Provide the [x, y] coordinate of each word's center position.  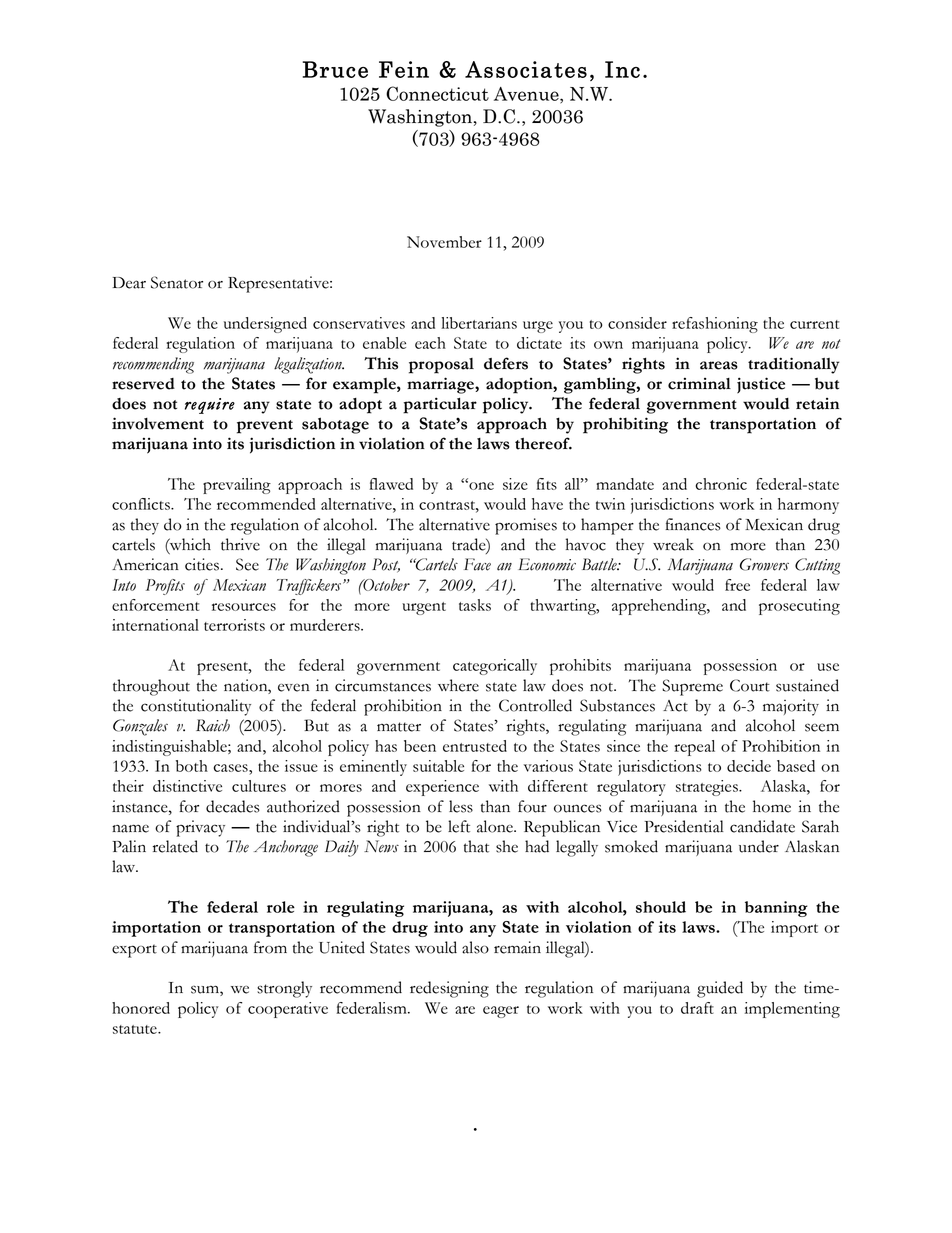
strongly [284, 989]
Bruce [335, 69]
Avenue [527, 95]
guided [720, 989]
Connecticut [437, 93]
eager [501, 1012]
